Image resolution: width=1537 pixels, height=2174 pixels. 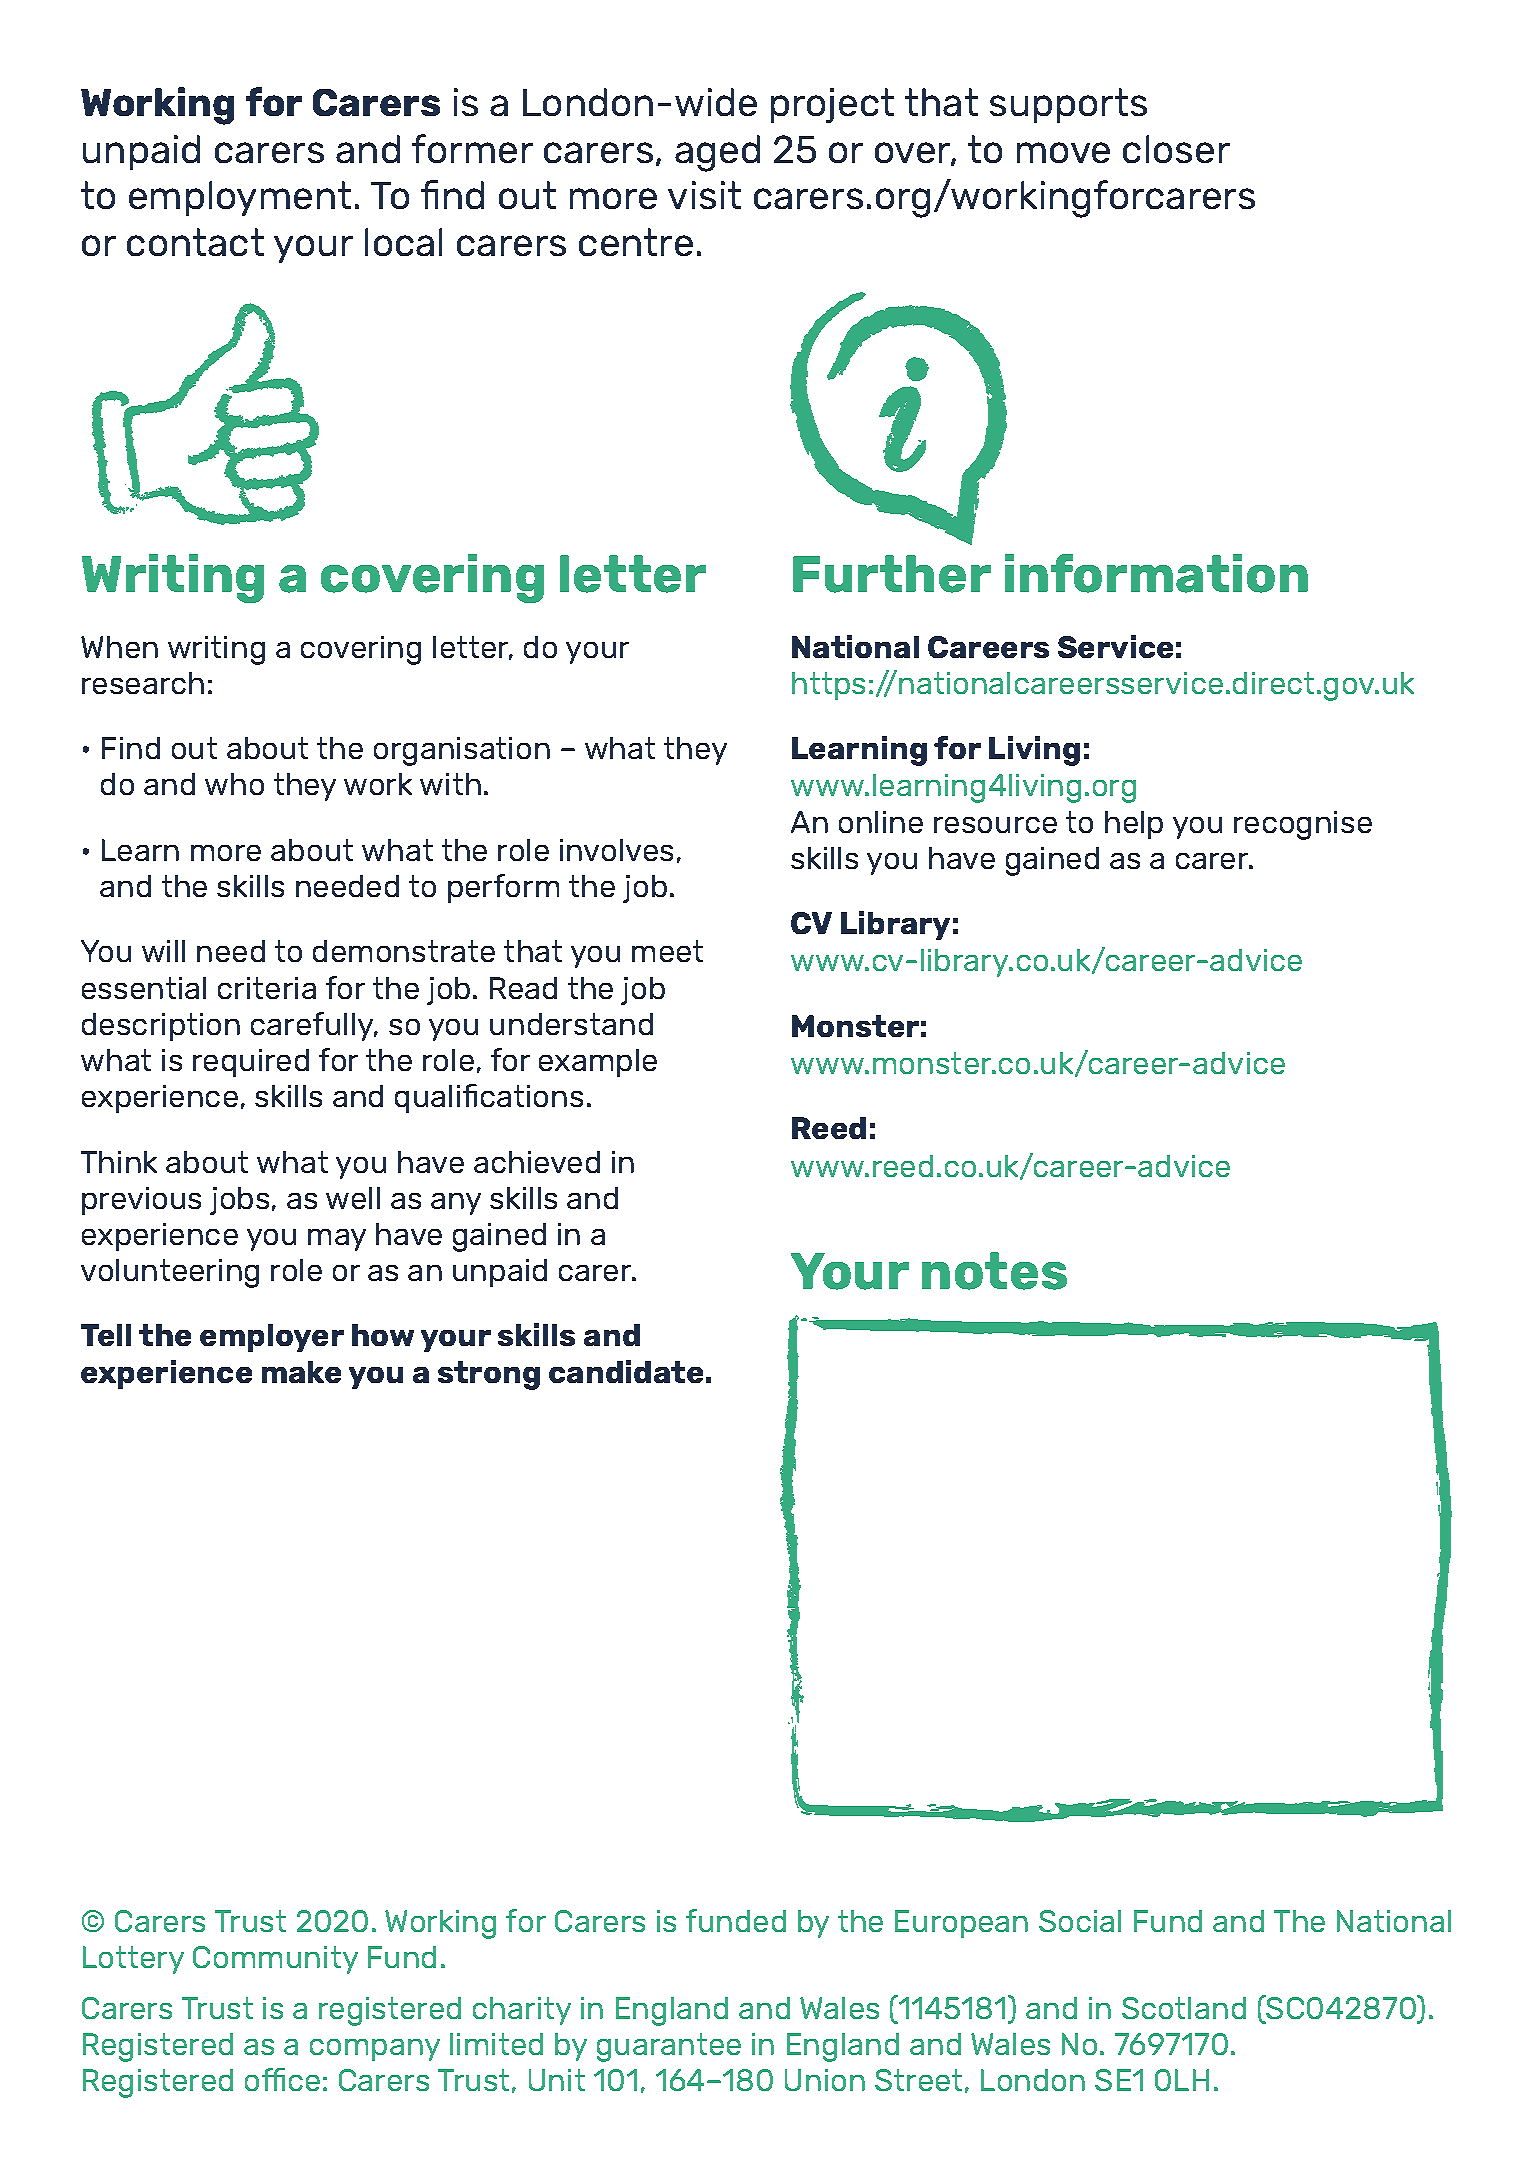 I want to click on aged, so click(x=717, y=153).
